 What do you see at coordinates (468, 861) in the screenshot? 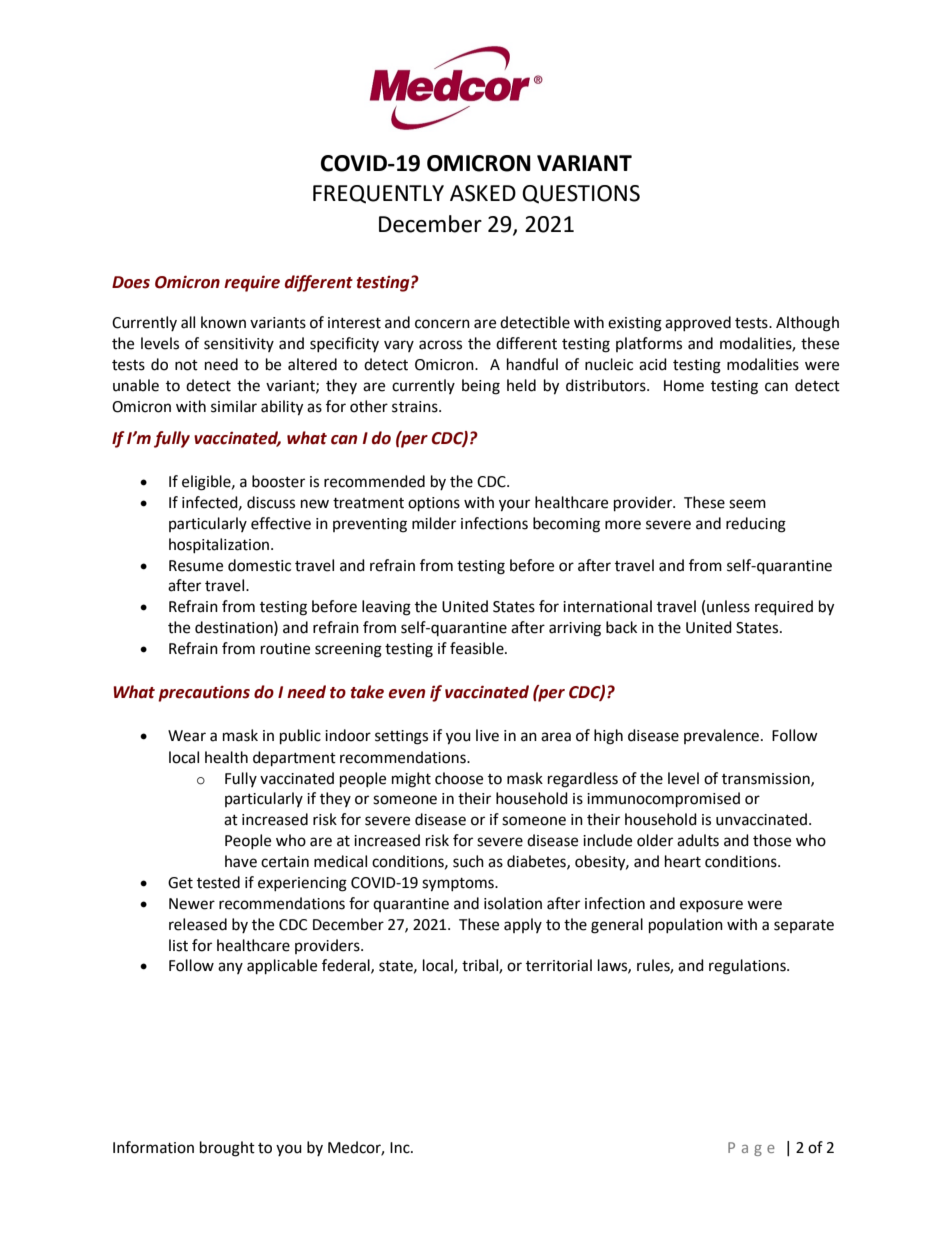
I see `such` at bounding box center [468, 861].
